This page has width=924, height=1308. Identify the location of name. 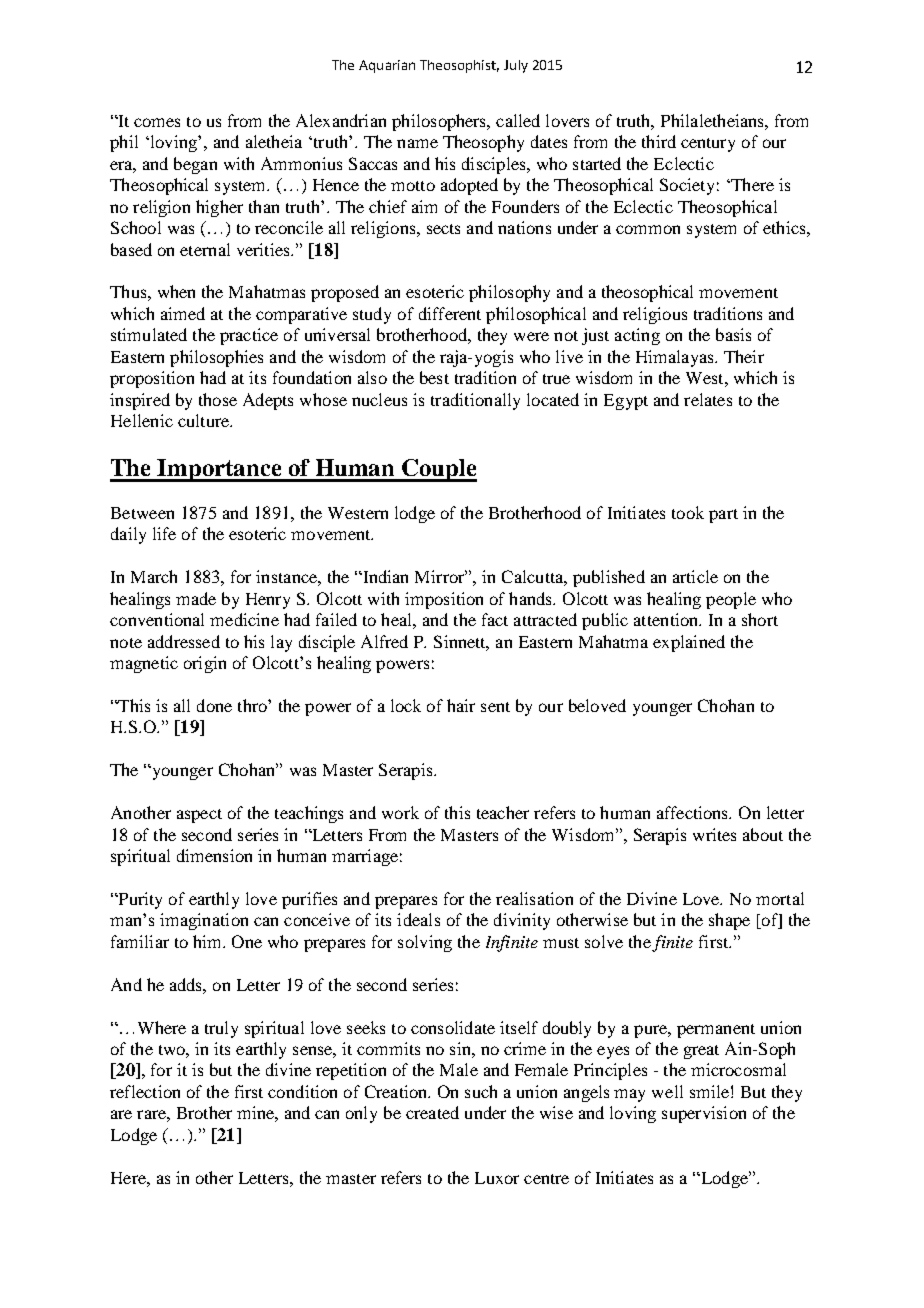
(417, 143).
